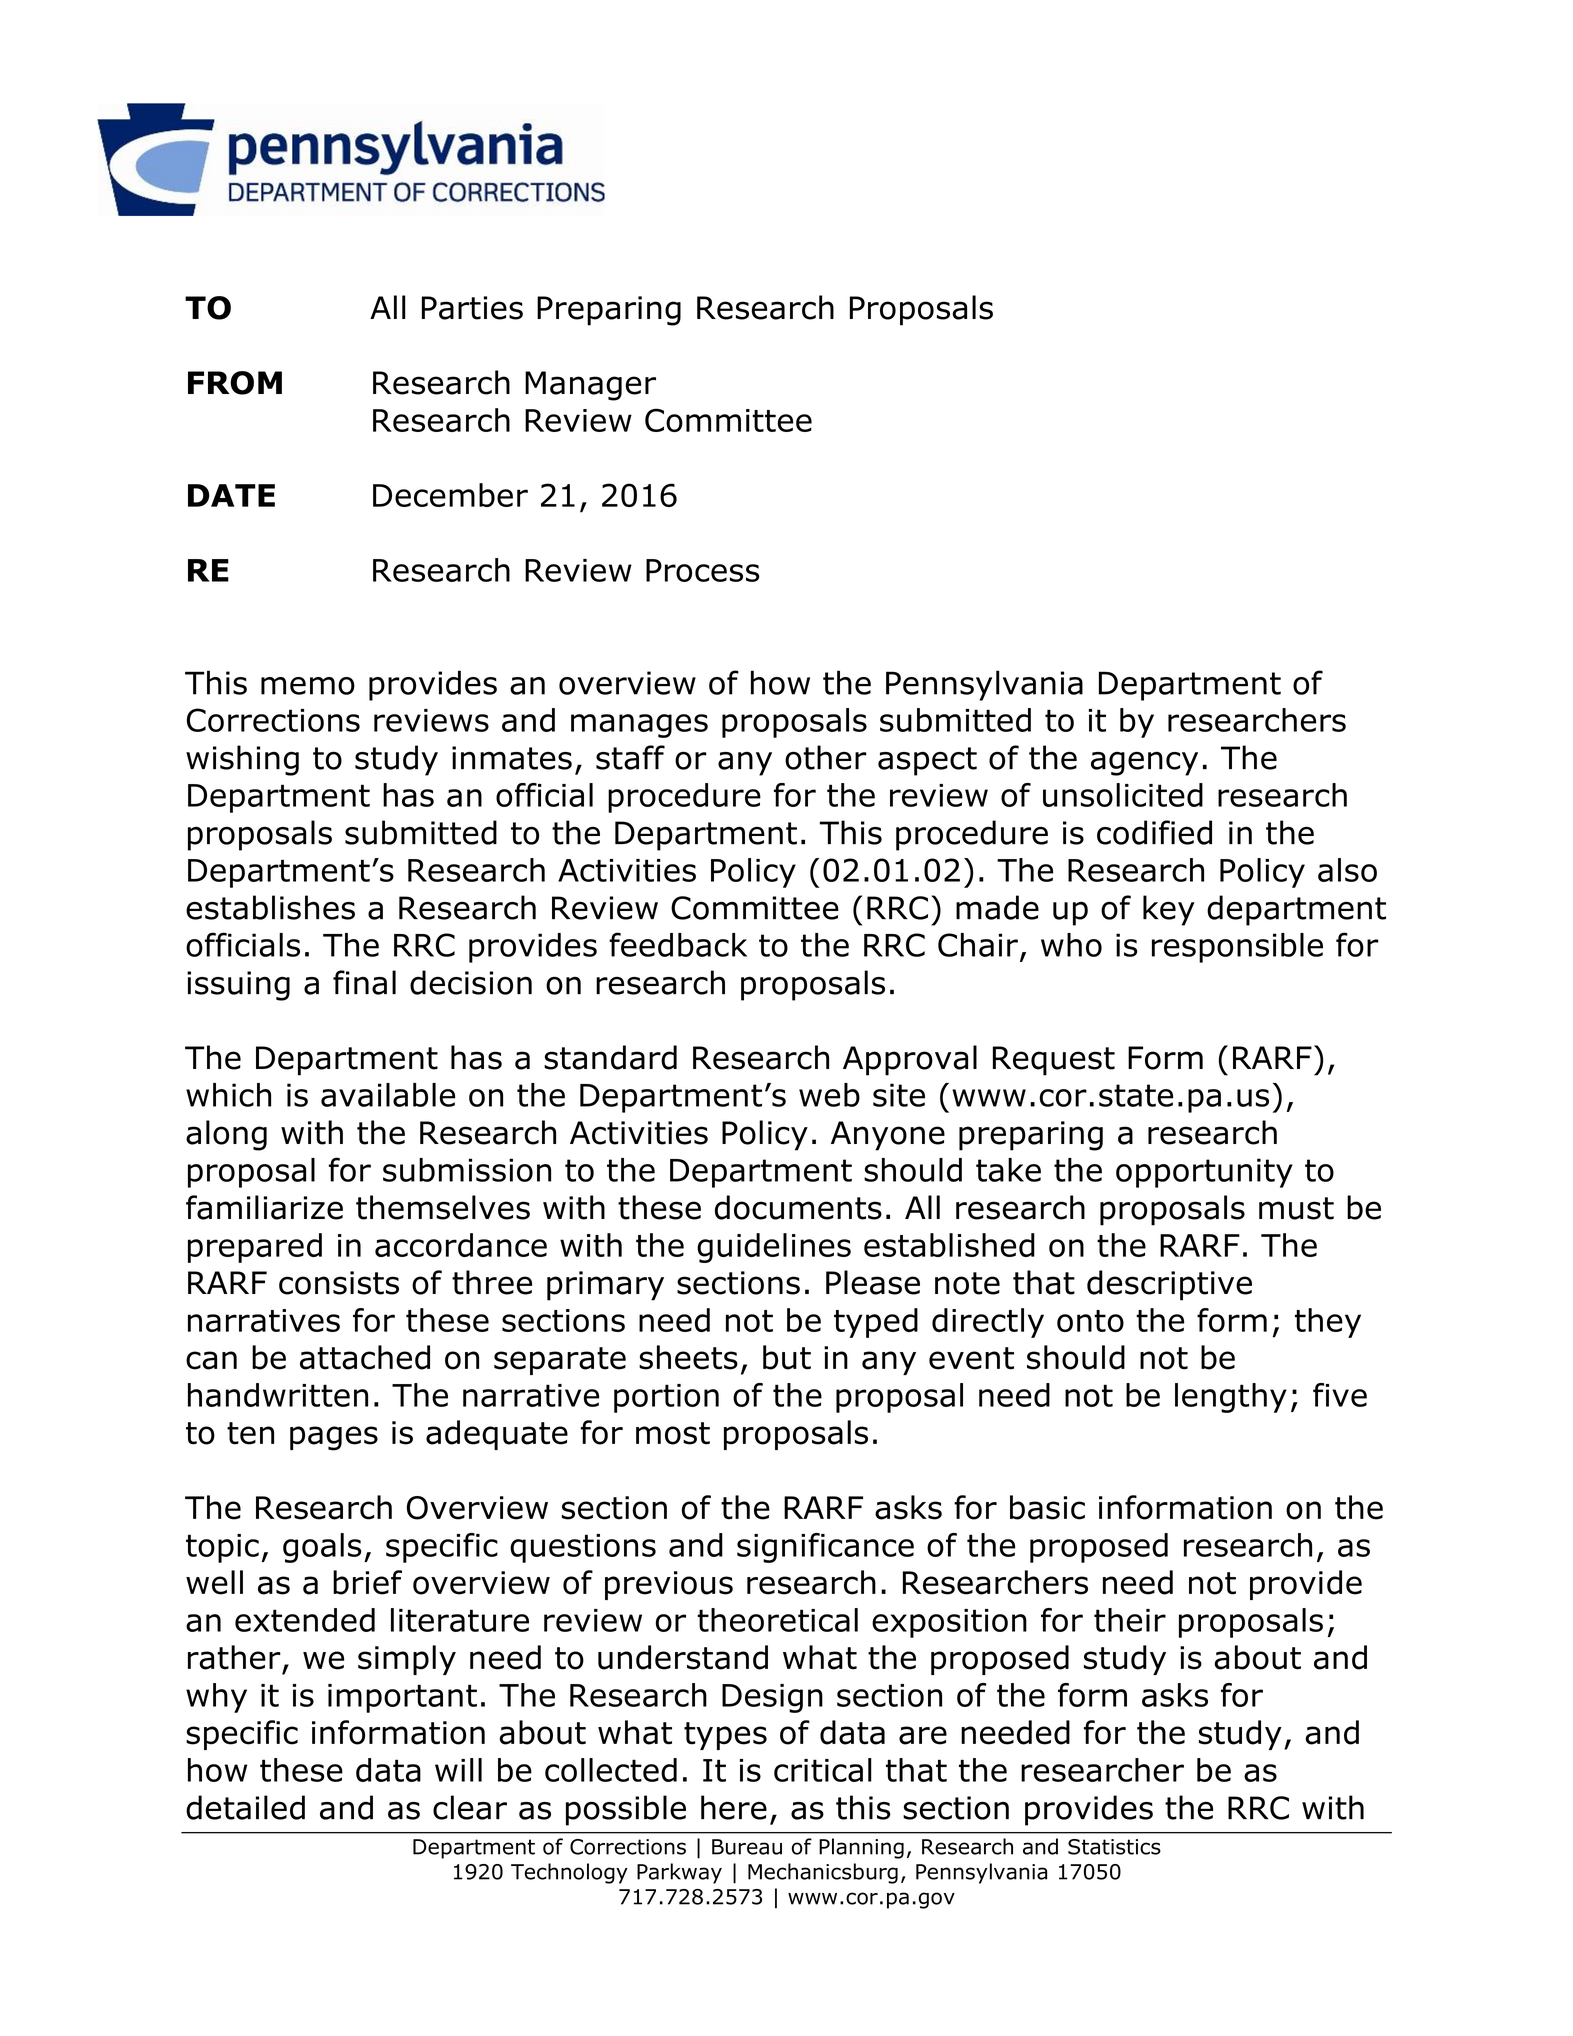 The image size is (1573, 2036). I want to click on FROM, so click(235, 383).
